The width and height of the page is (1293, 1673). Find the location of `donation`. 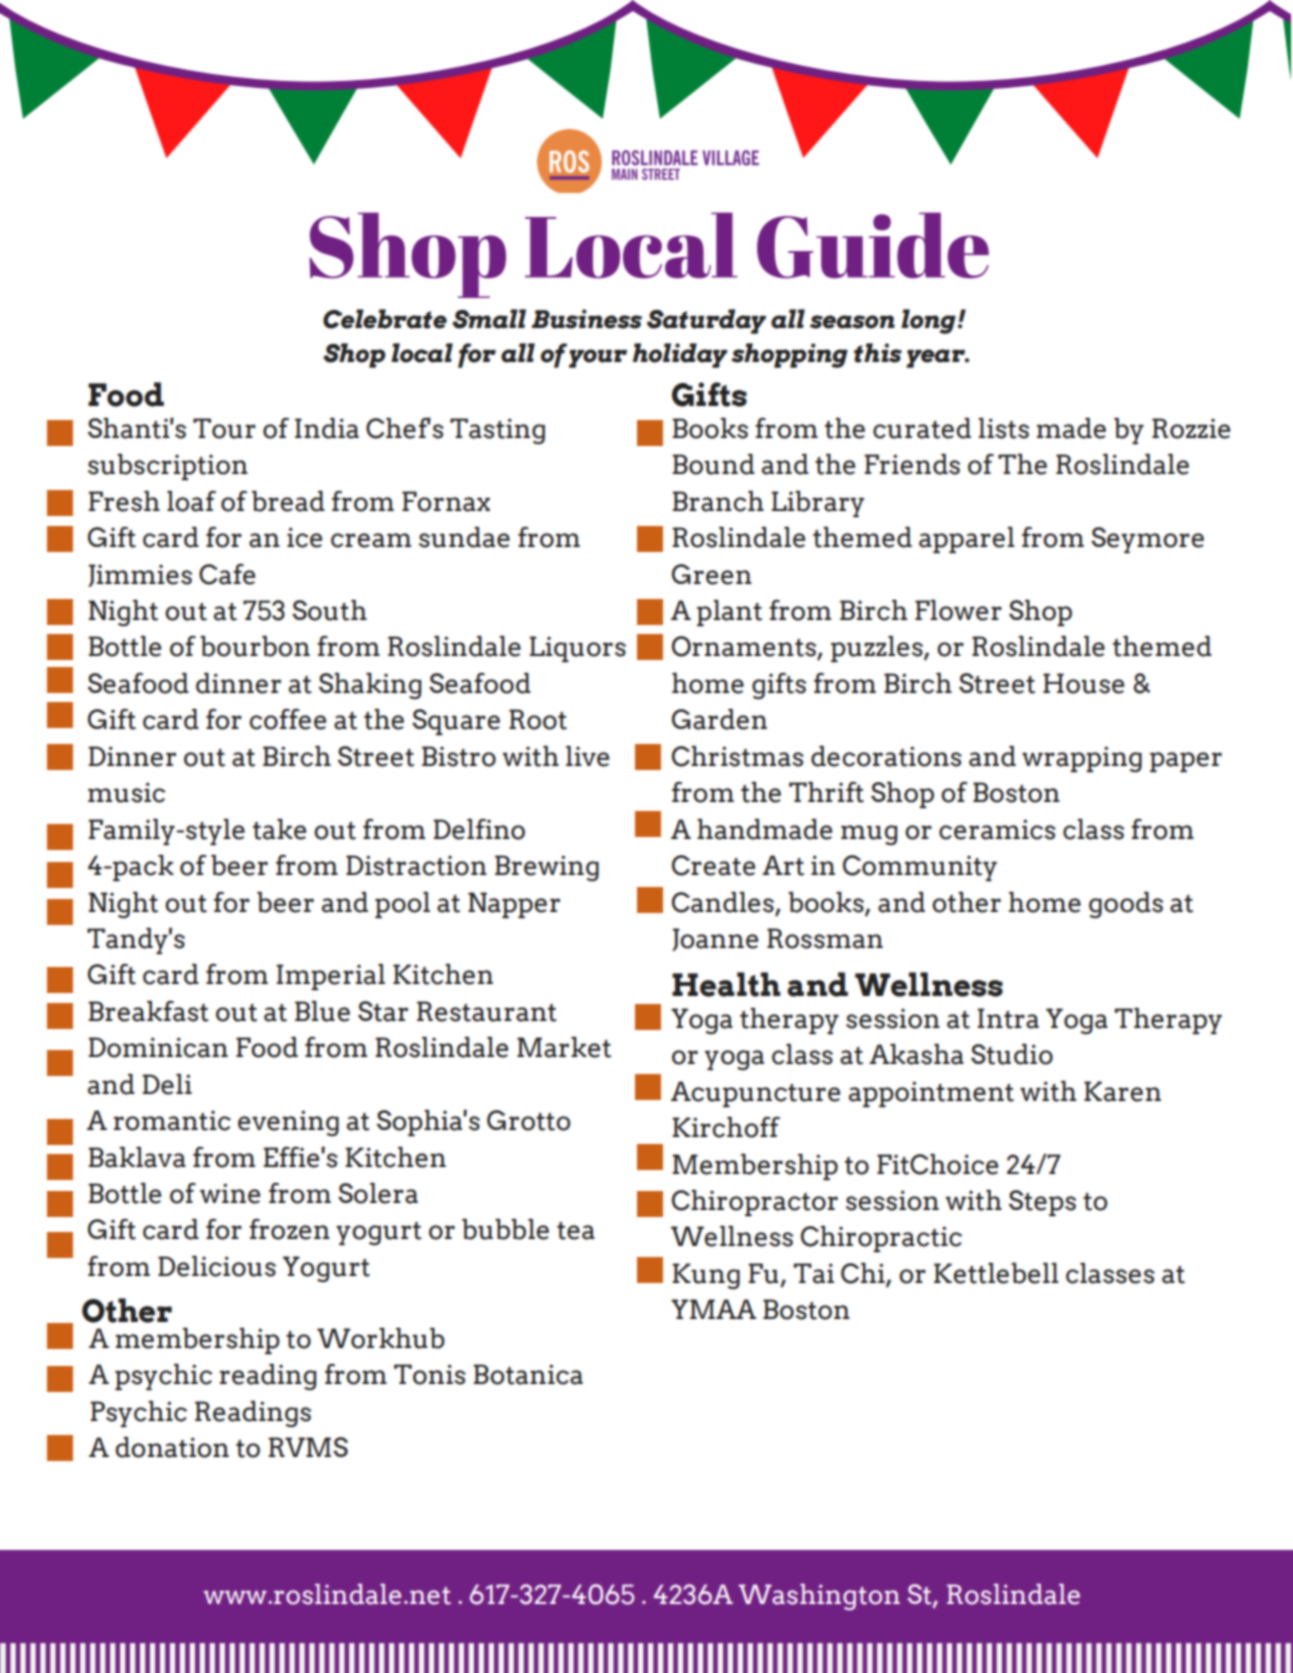

donation is located at coordinates (172, 1447).
